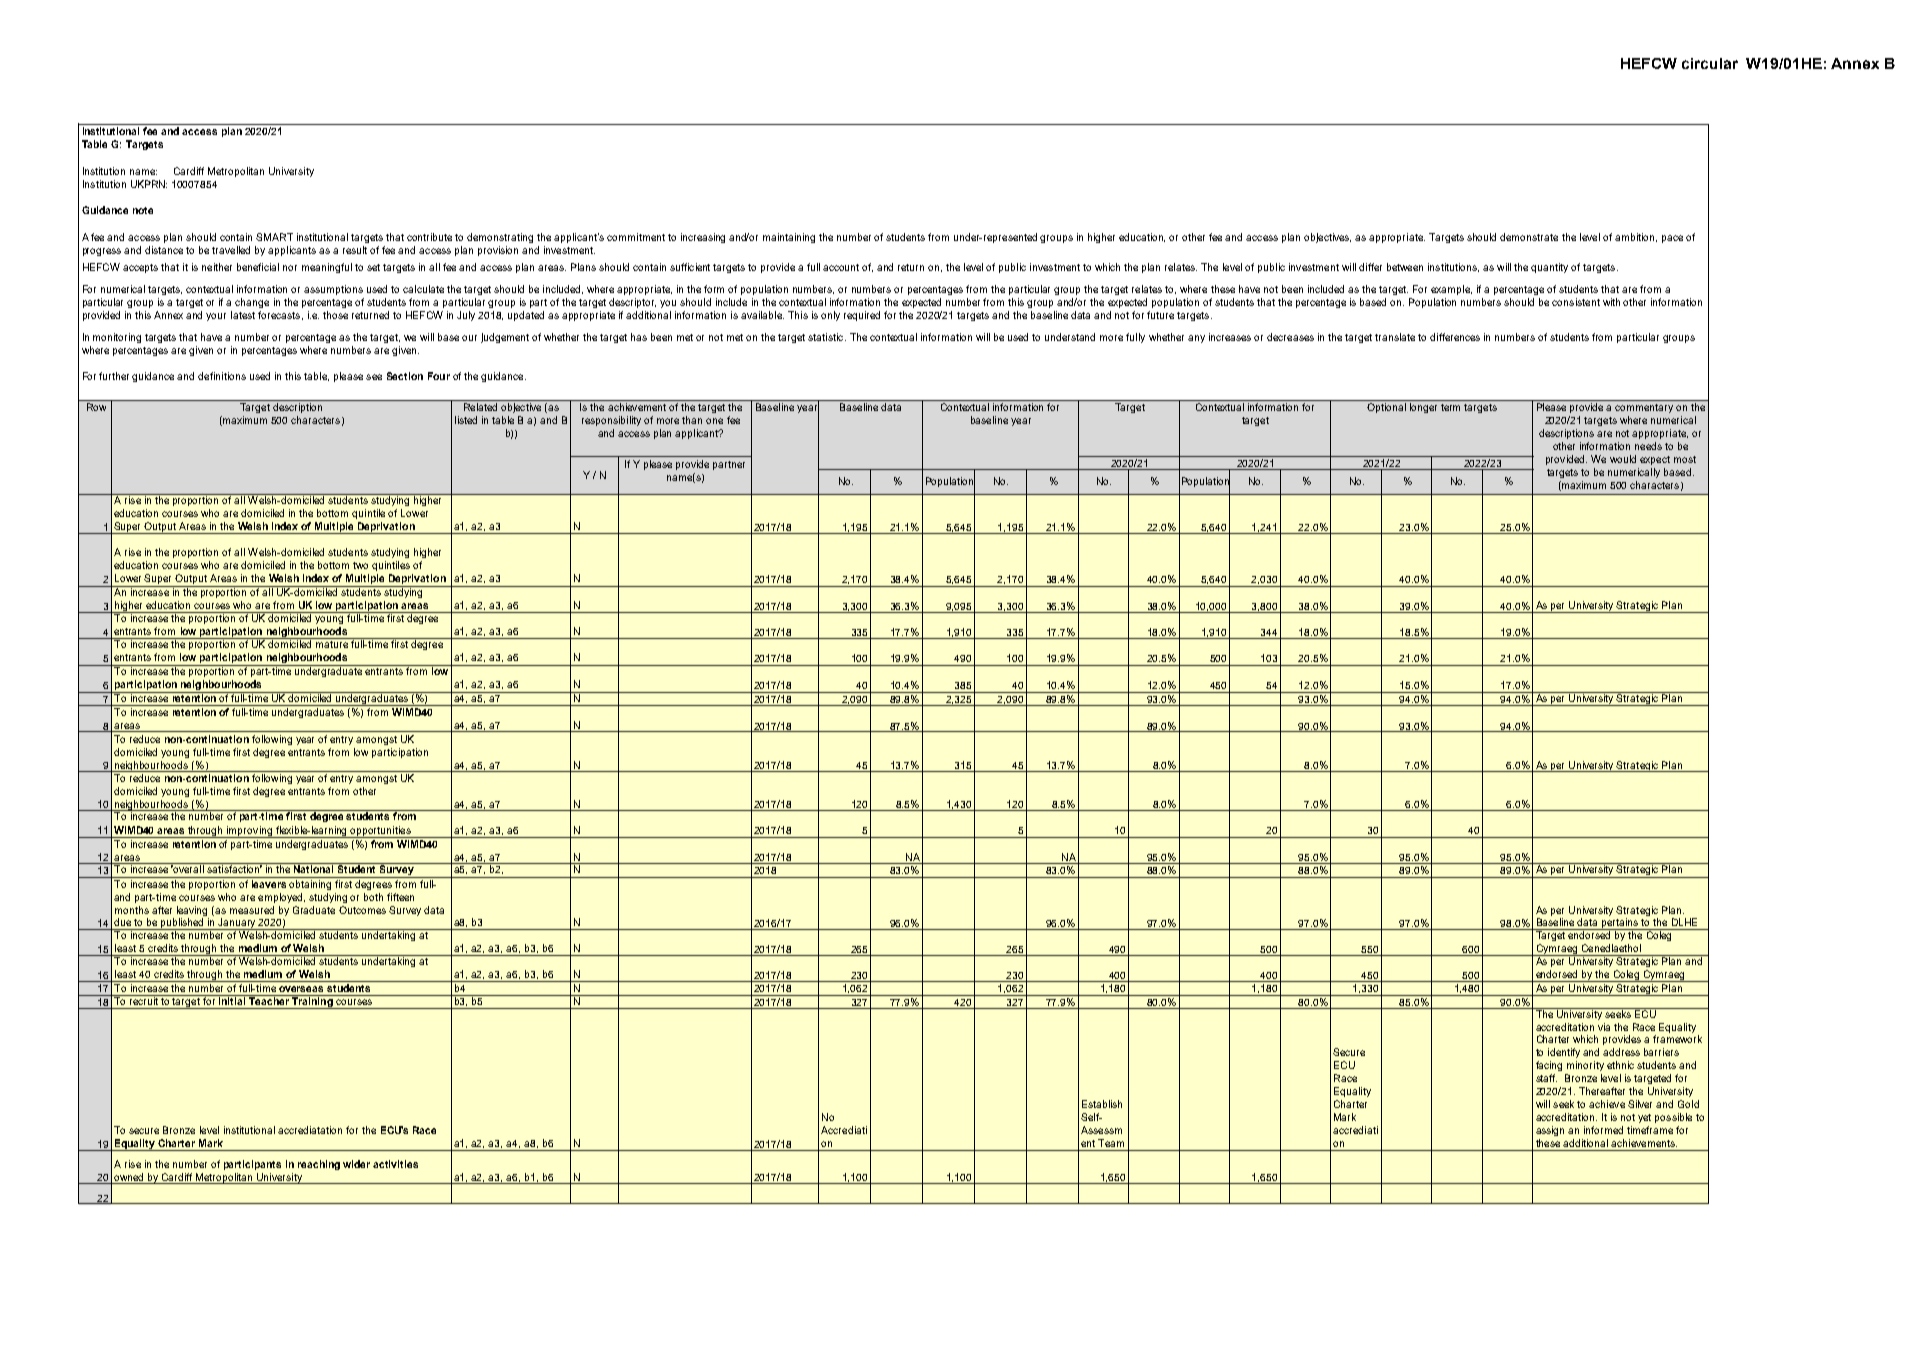  Describe the element at coordinates (332, 644) in the image. I see `mature` at that location.
